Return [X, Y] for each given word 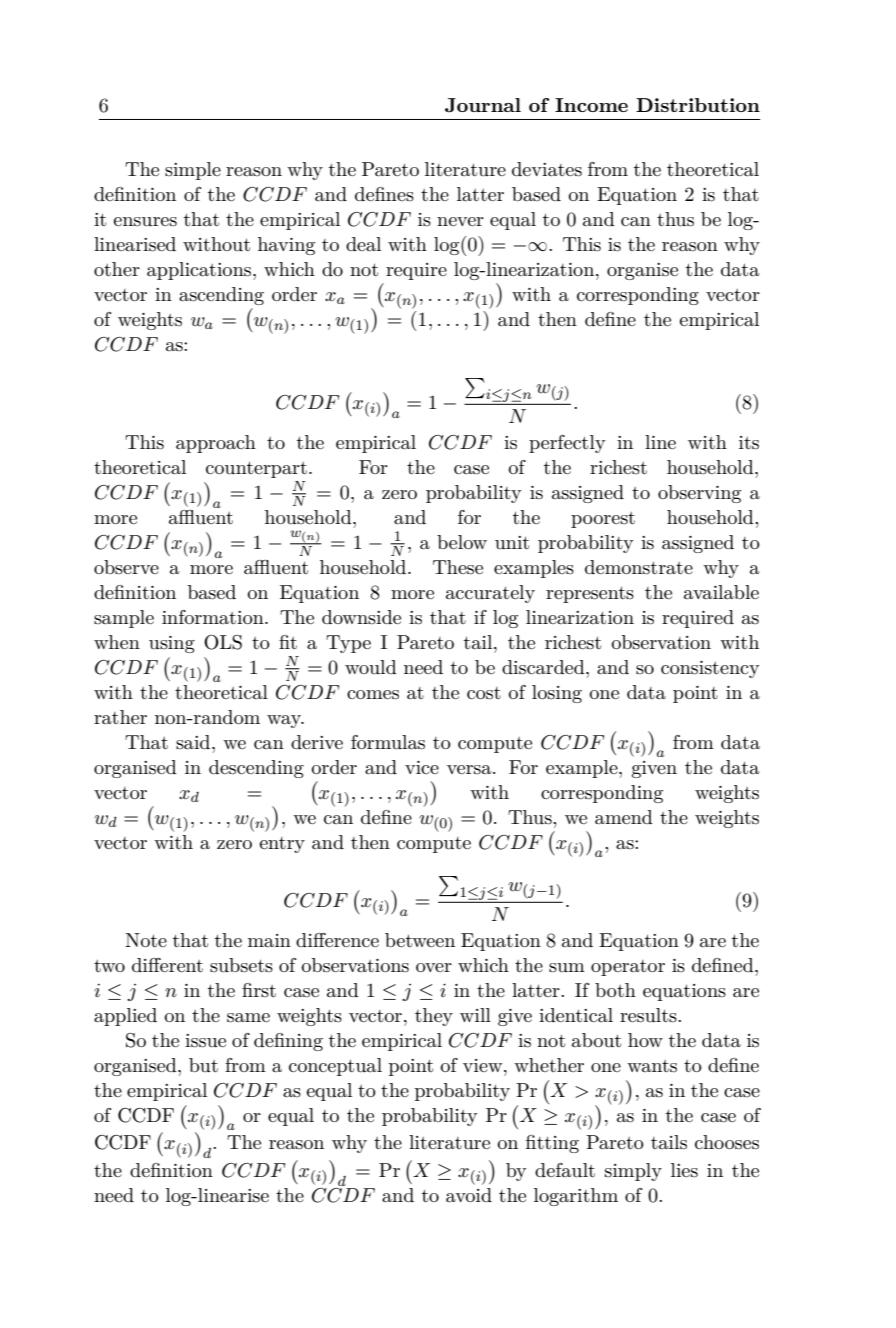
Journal [483, 105]
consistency [710, 669]
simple [193, 171]
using [172, 644]
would [371, 667]
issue [205, 1041]
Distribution [698, 105]
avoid [469, 1195]
